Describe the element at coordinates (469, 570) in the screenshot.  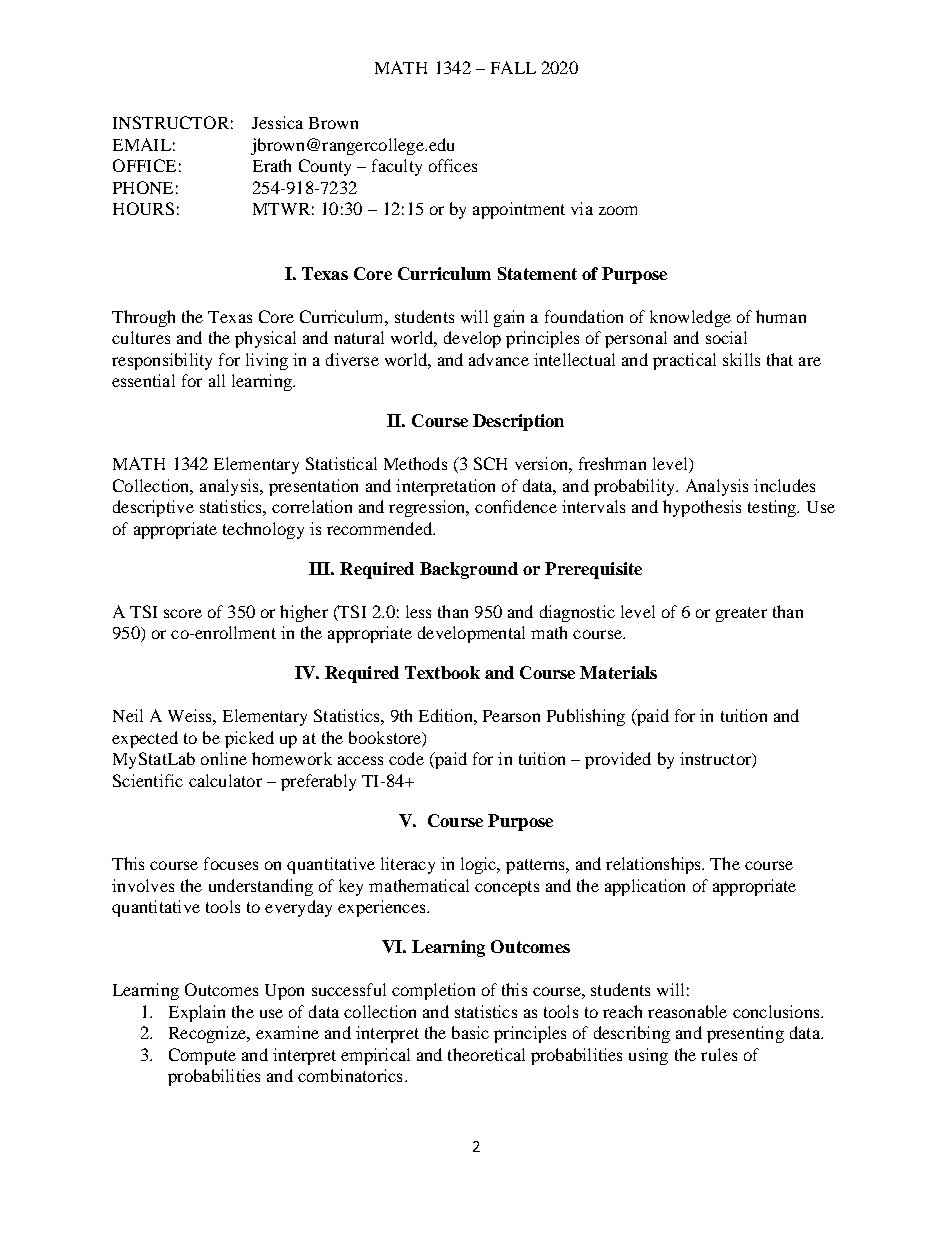
I see `Background` at that location.
